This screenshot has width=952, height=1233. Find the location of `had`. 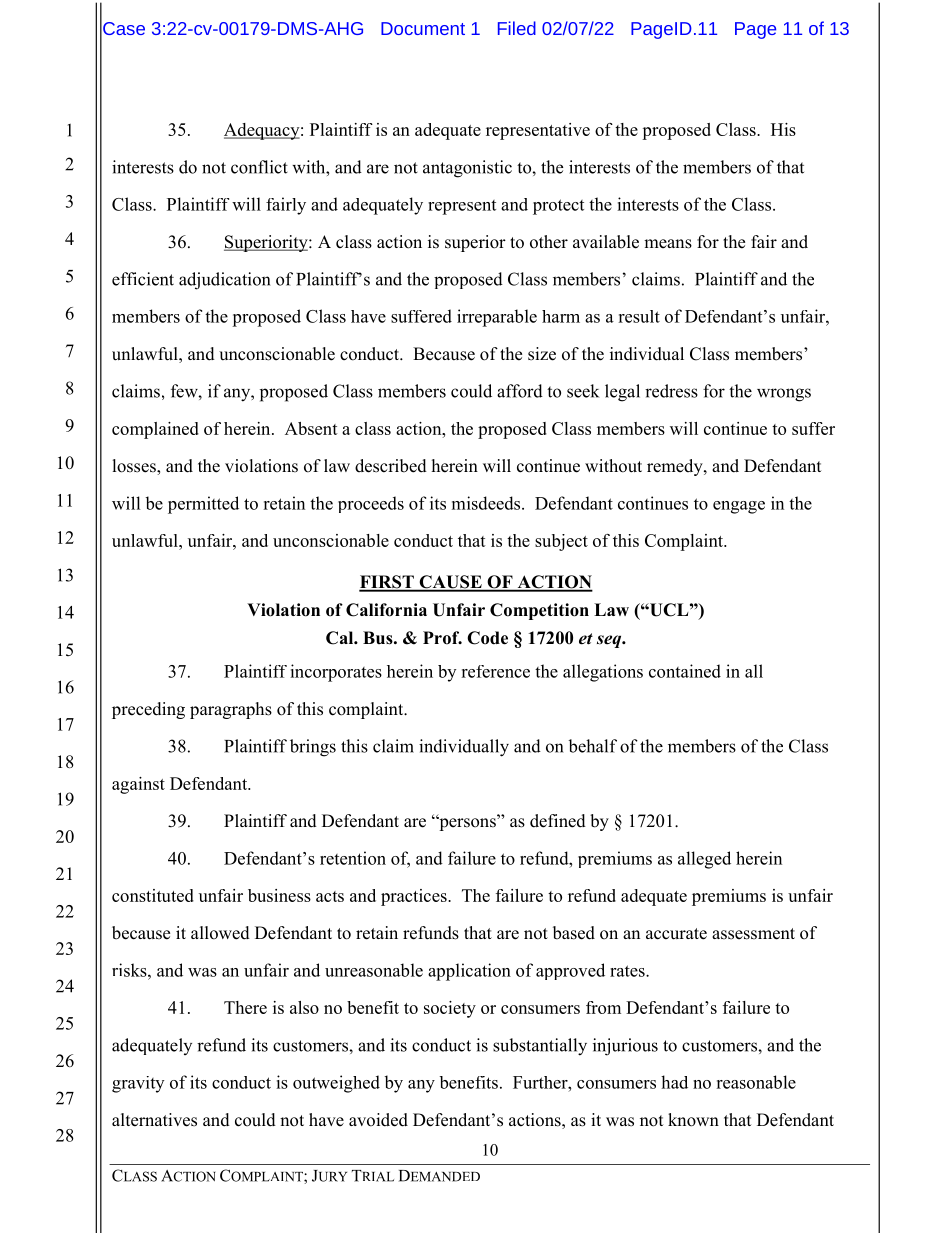

had is located at coordinates (674, 1082).
